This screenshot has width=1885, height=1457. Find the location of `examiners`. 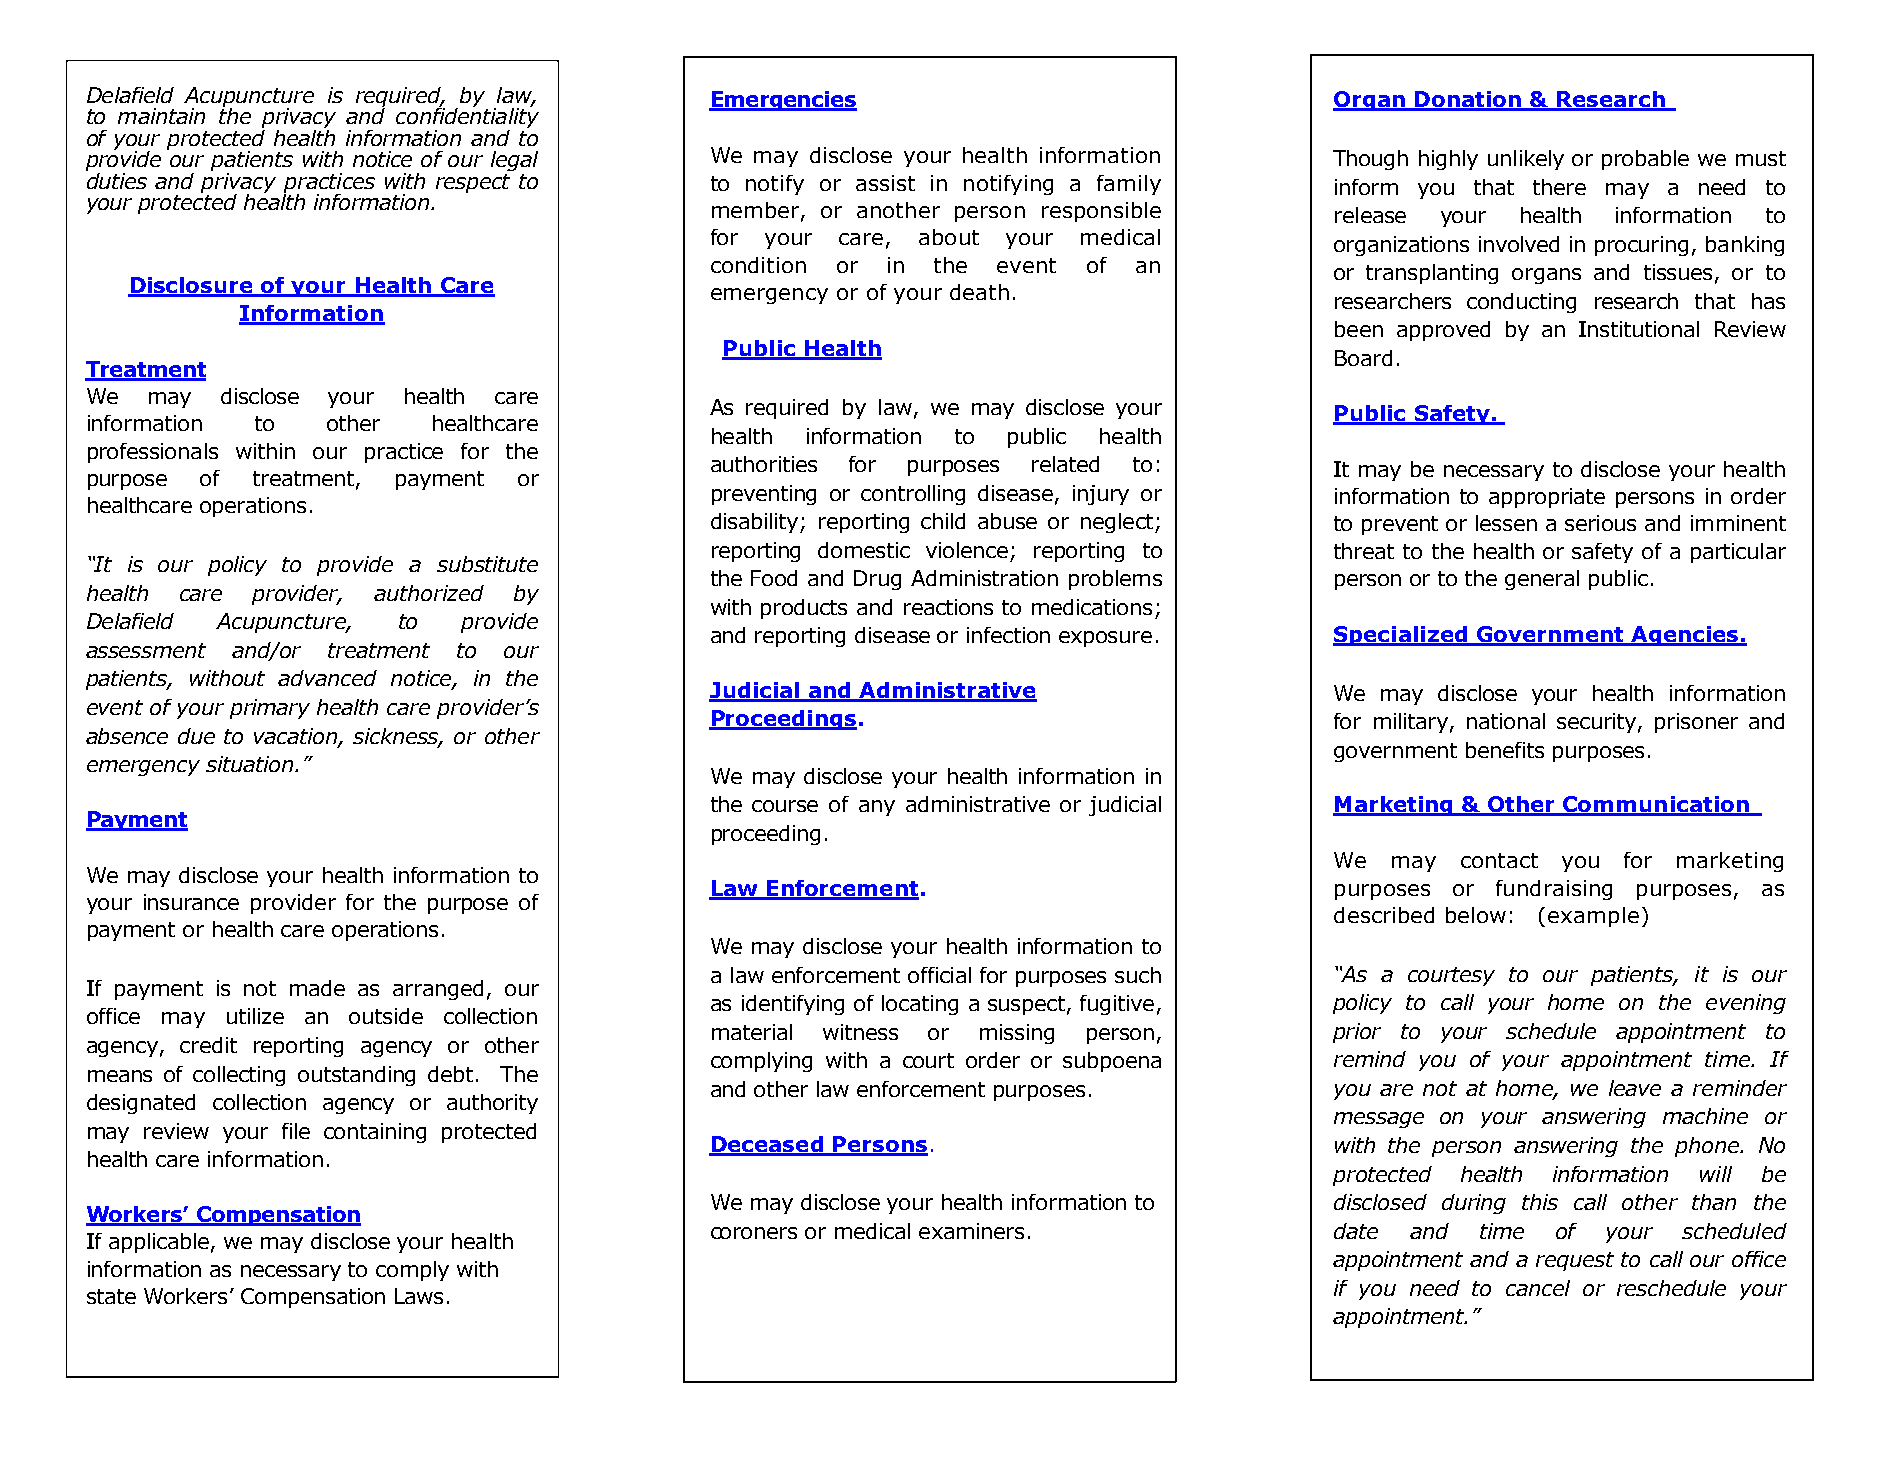

examiners is located at coordinates (971, 1231).
